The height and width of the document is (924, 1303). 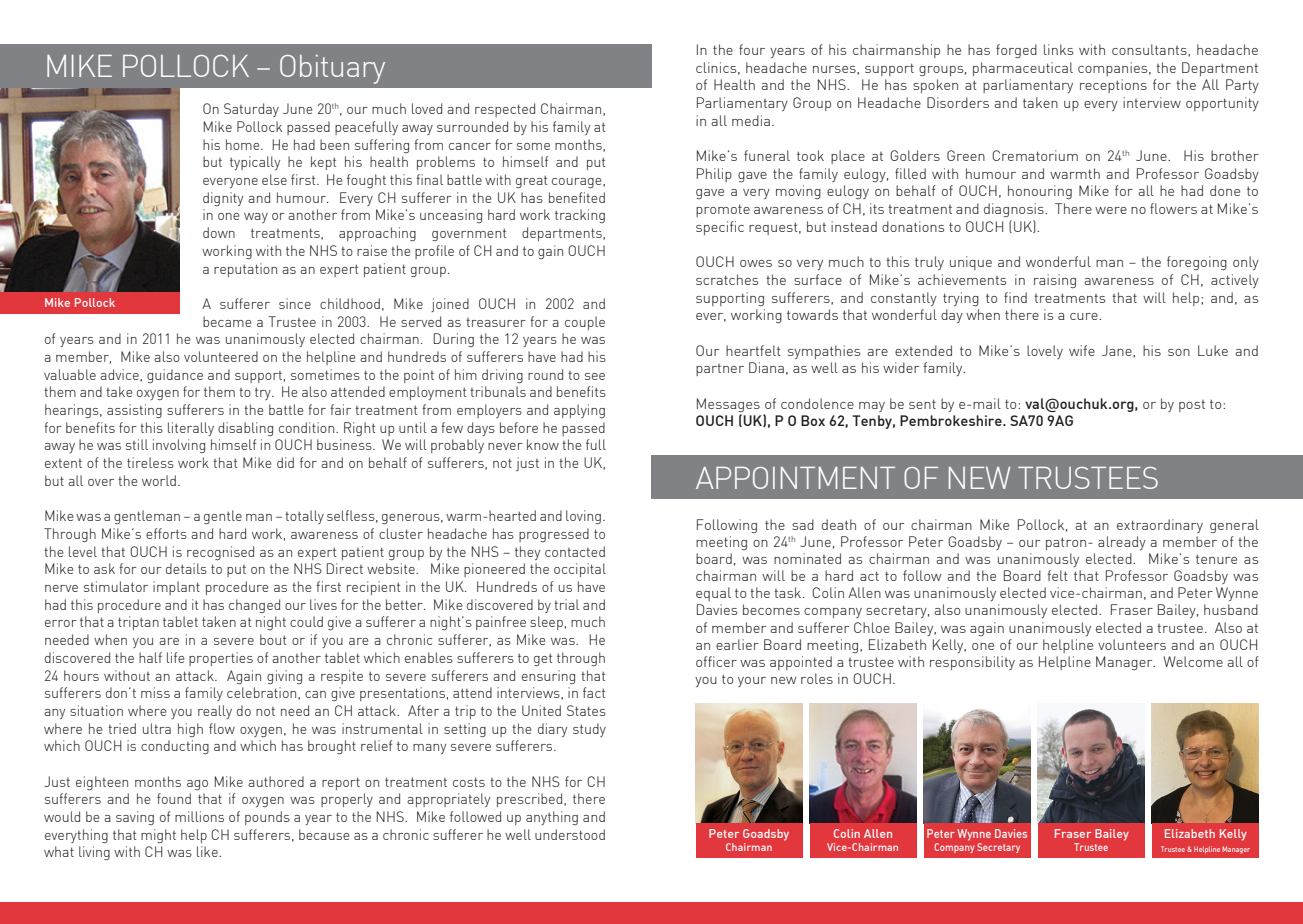 I want to click on millions, so click(x=199, y=816).
